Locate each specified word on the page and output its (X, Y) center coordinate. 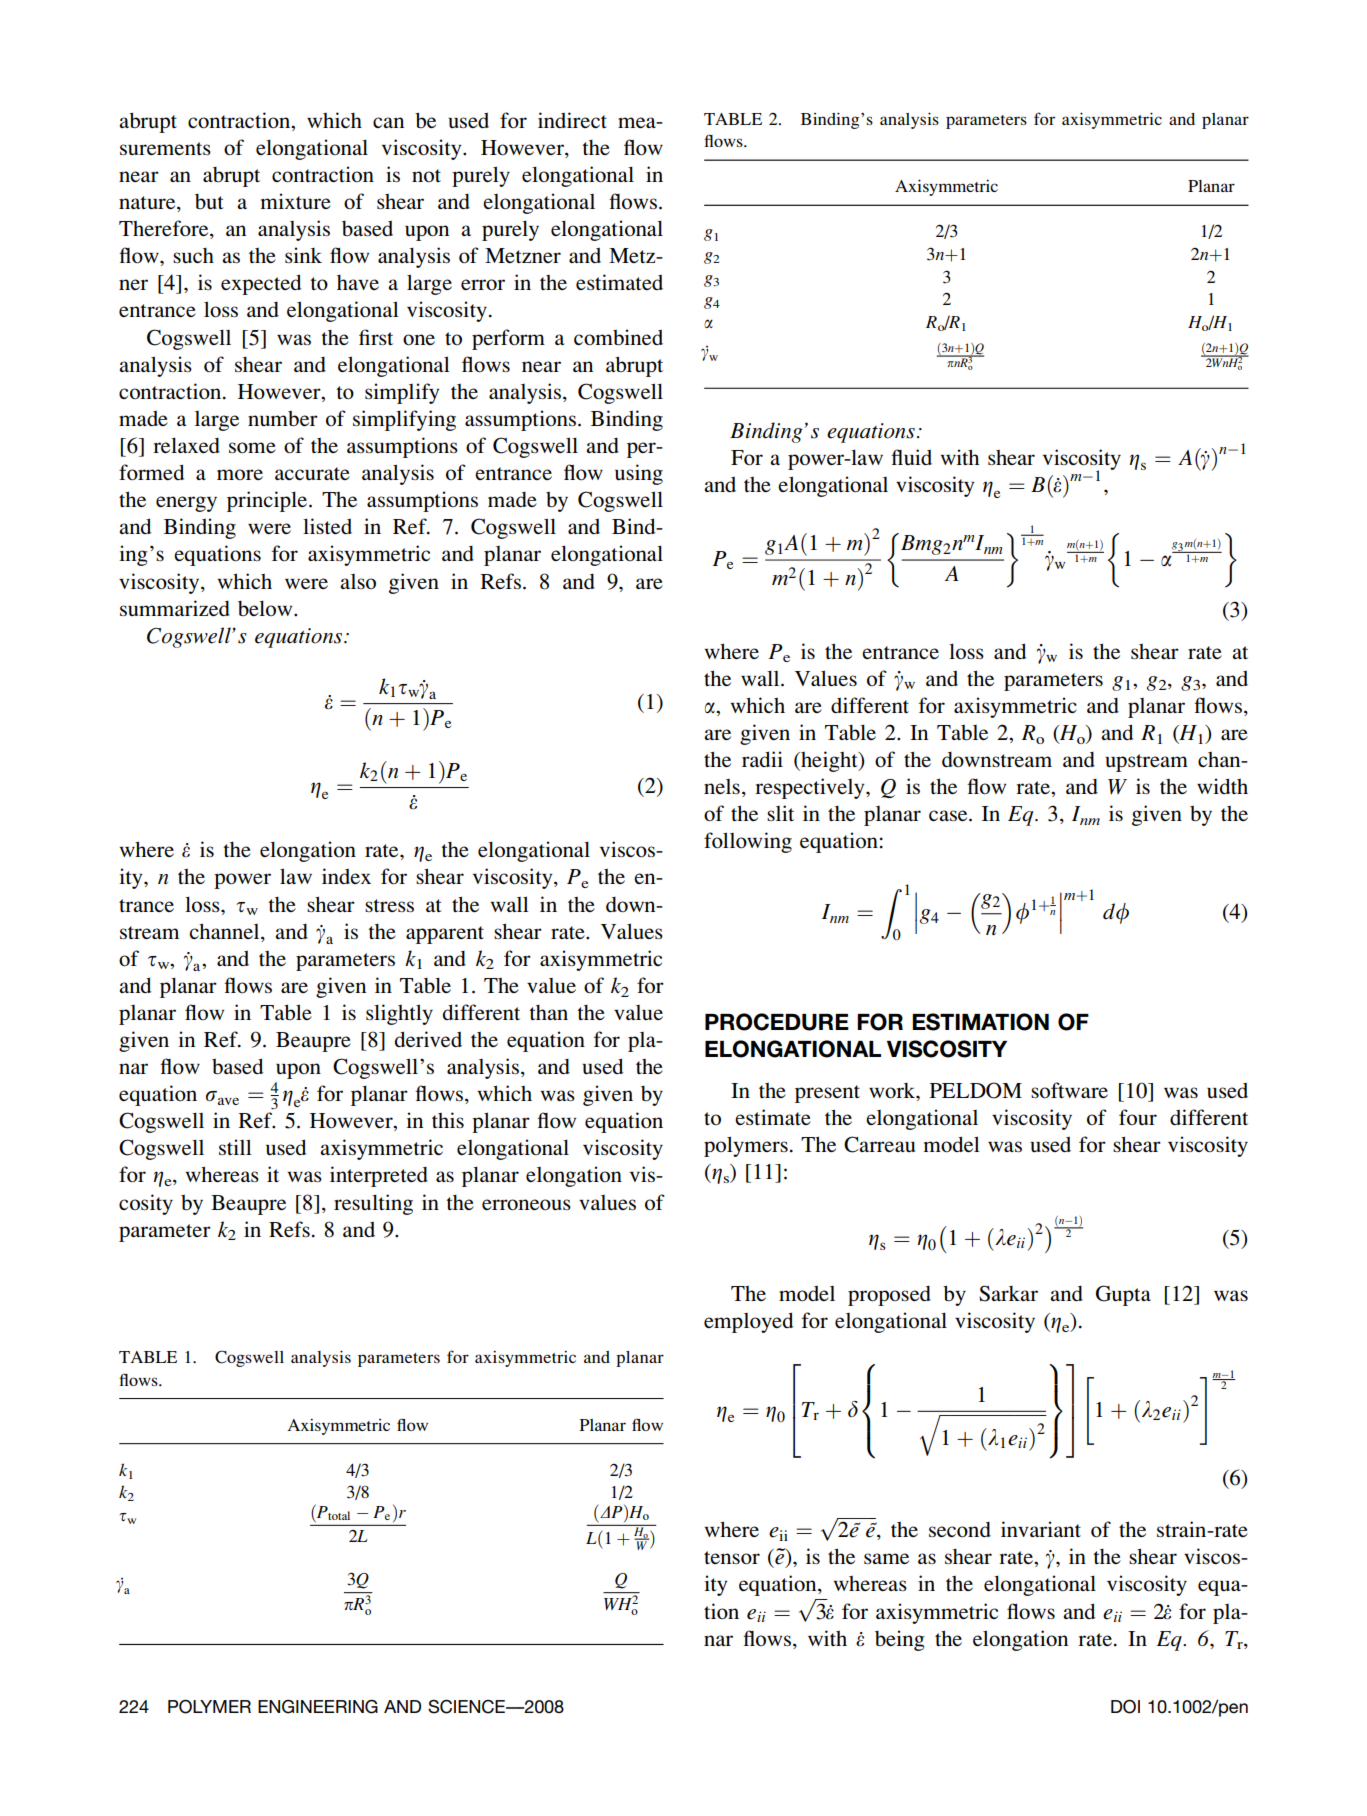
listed (327, 526)
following (748, 842)
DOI (1125, 1706)
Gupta (1123, 1295)
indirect (572, 120)
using (639, 474)
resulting (373, 1204)
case (949, 815)
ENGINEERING (318, 1707)
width (1222, 786)
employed (748, 1322)
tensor (732, 1557)
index (346, 876)
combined (618, 337)
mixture (296, 201)
